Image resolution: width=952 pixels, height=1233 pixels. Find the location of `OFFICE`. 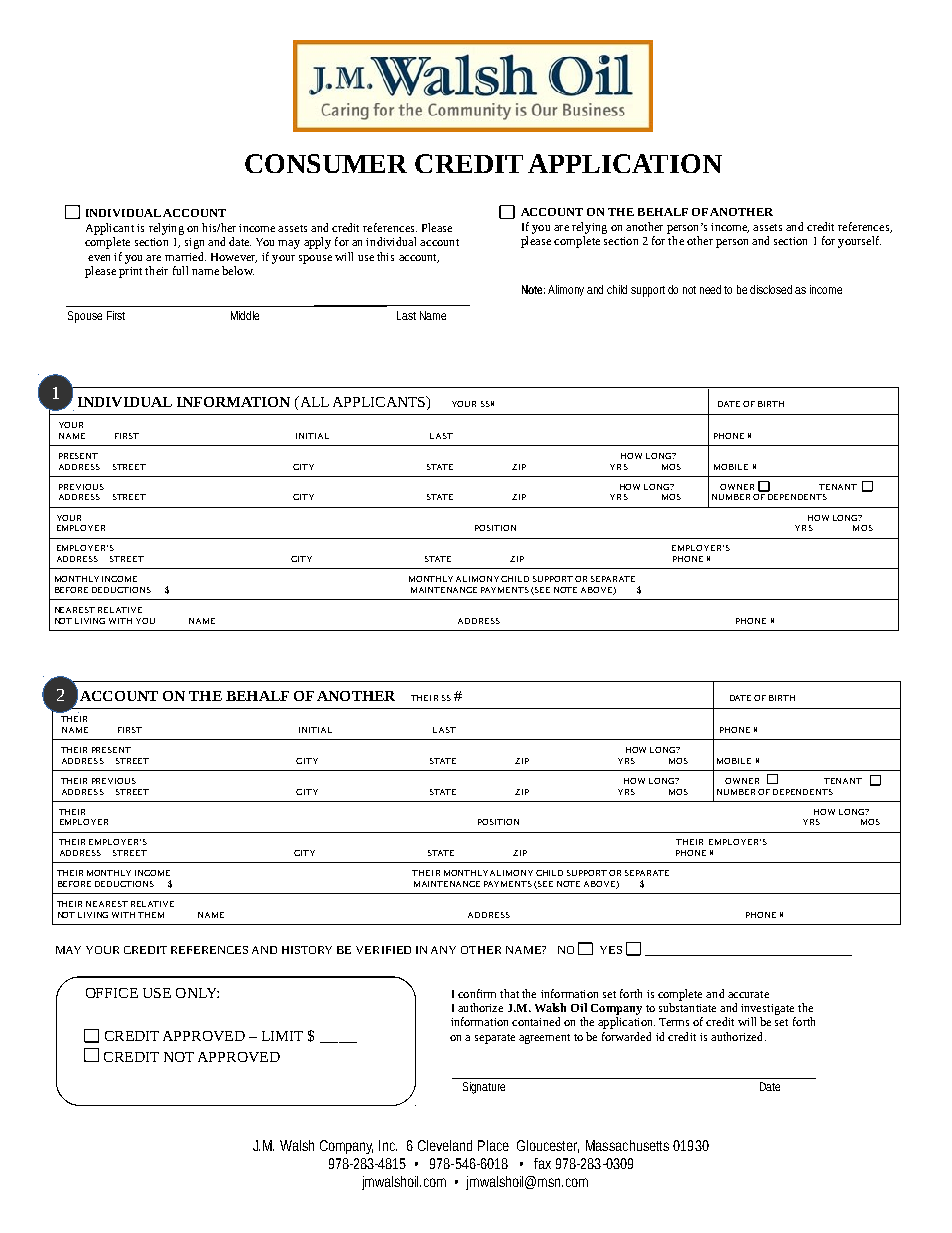

OFFICE is located at coordinates (112, 993).
